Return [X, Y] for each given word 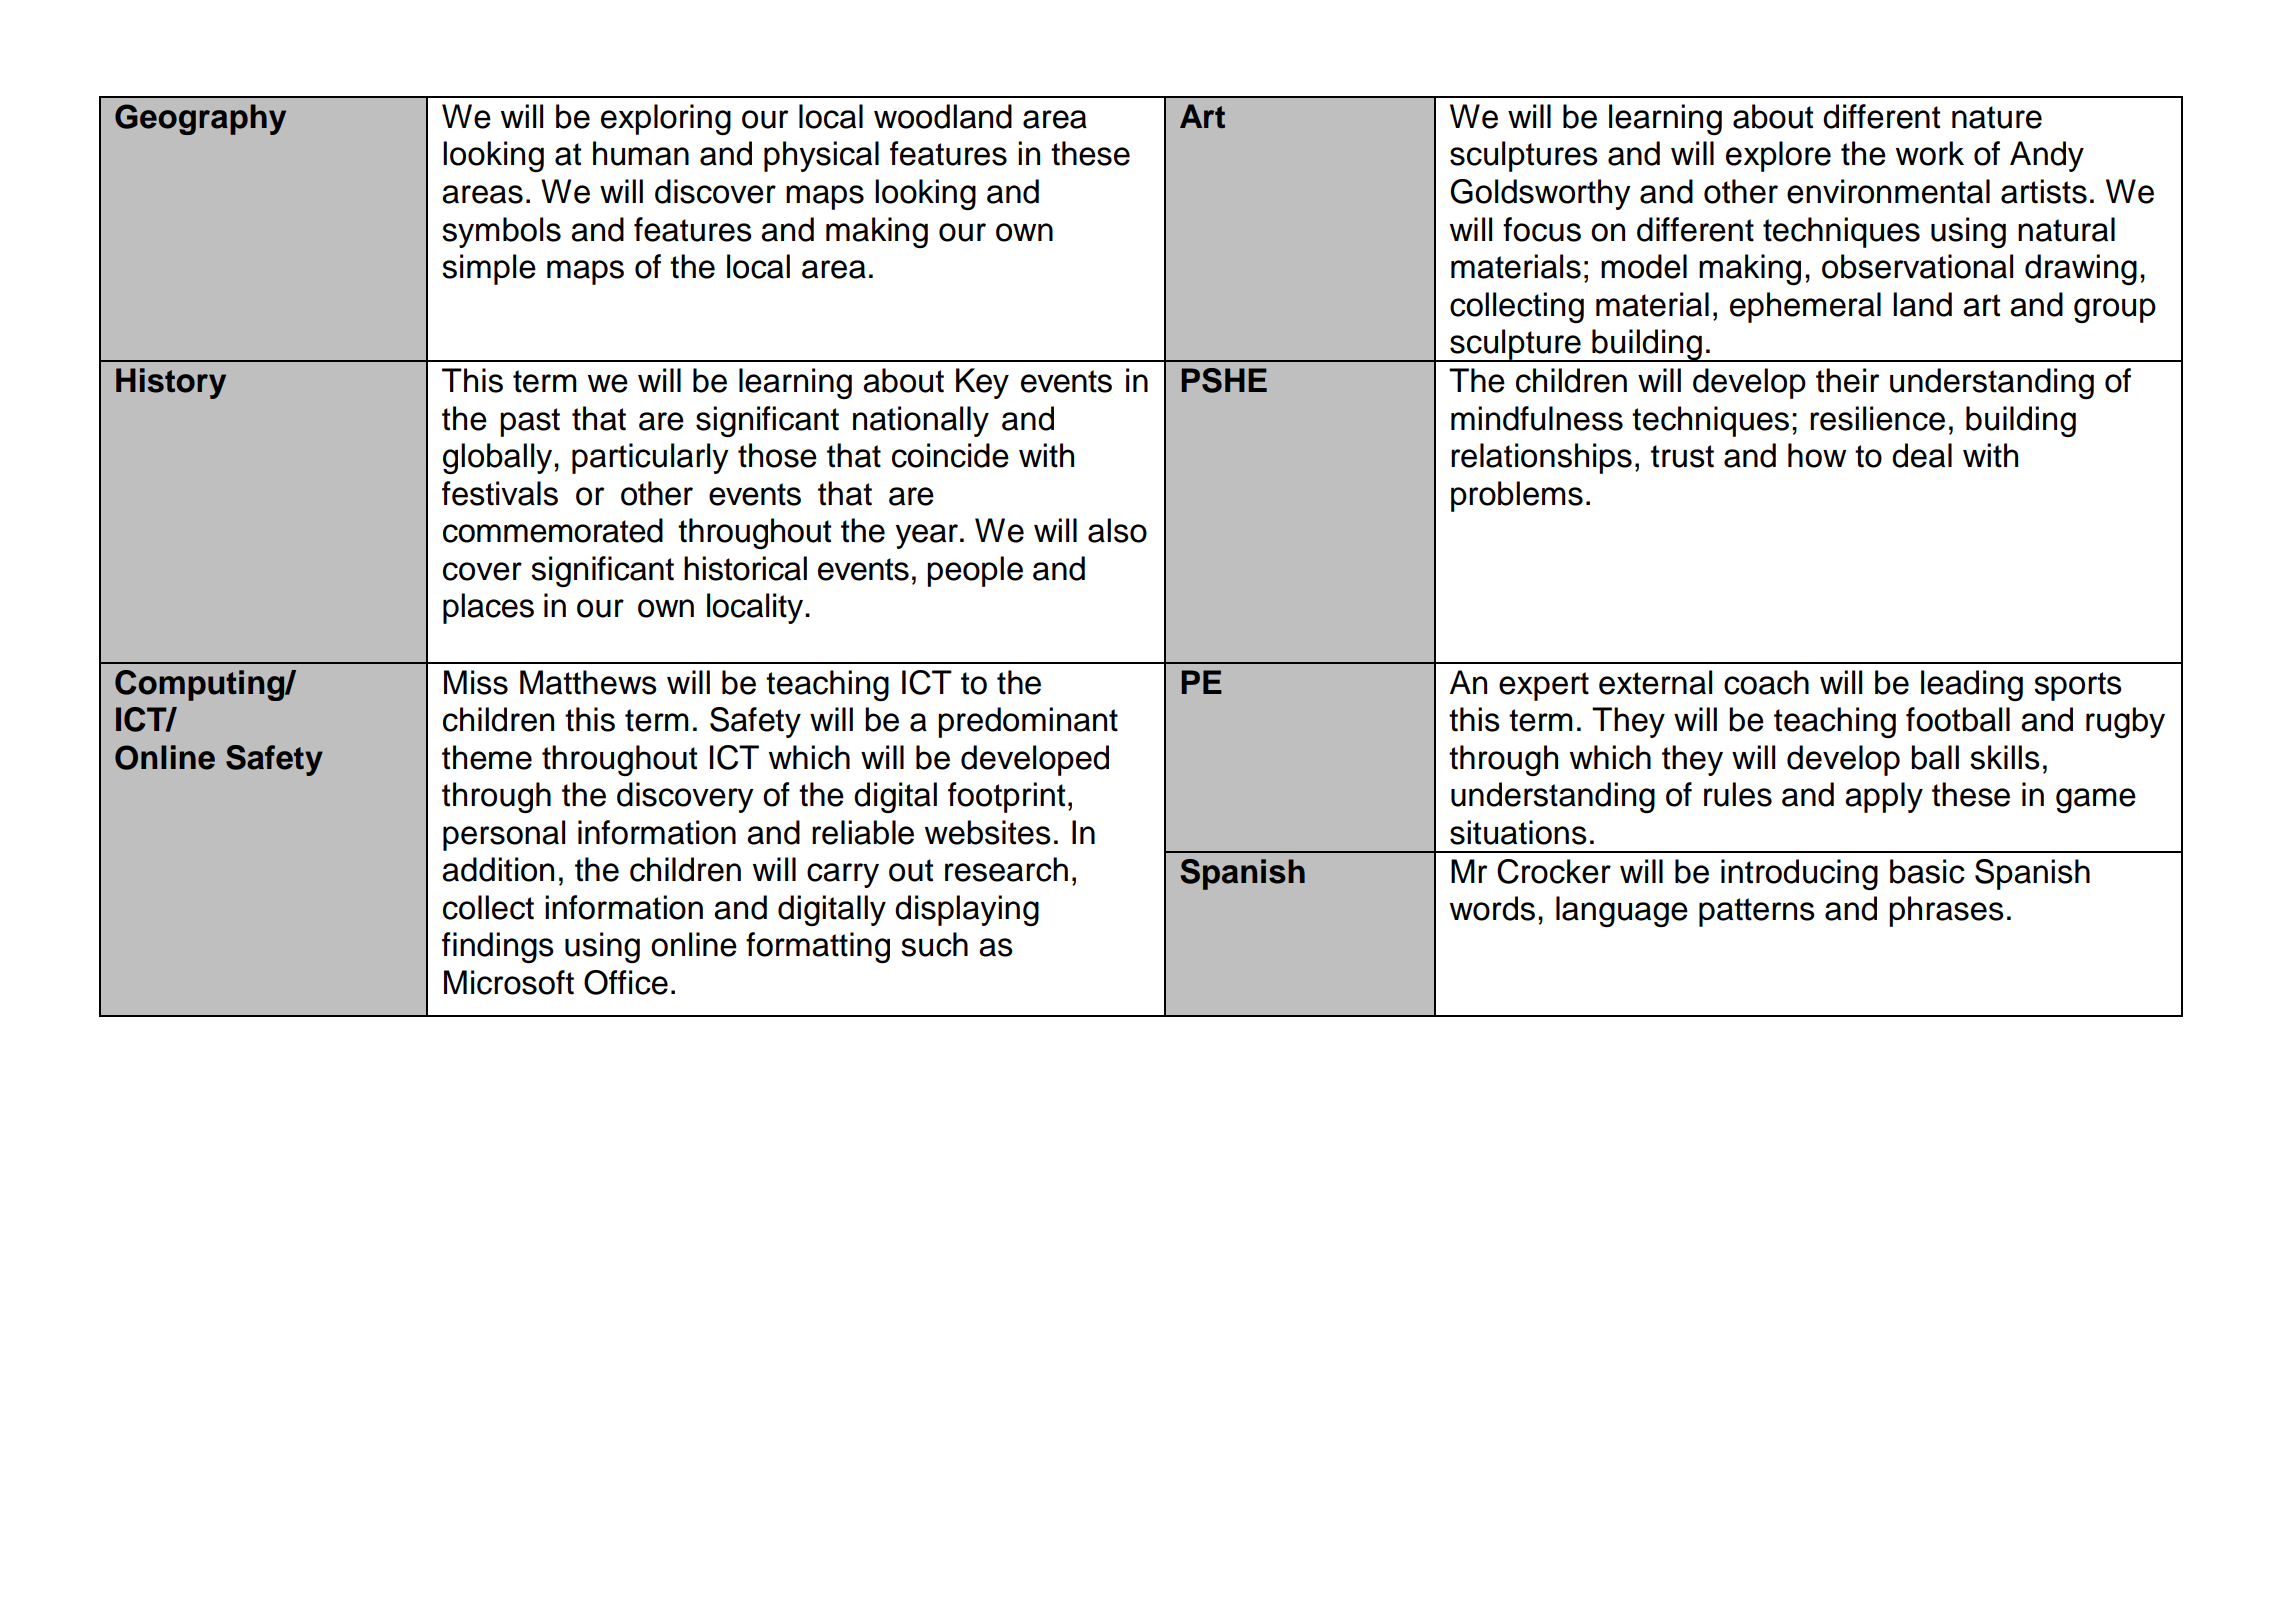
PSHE [1224, 380]
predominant [1028, 722]
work [1930, 153]
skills [2005, 757]
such [934, 944]
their [1847, 380]
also [1117, 530]
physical [821, 156]
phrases [1946, 911]
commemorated [553, 530]
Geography [200, 119]
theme [487, 757]
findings [498, 947]
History [171, 383]
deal [1922, 455]
